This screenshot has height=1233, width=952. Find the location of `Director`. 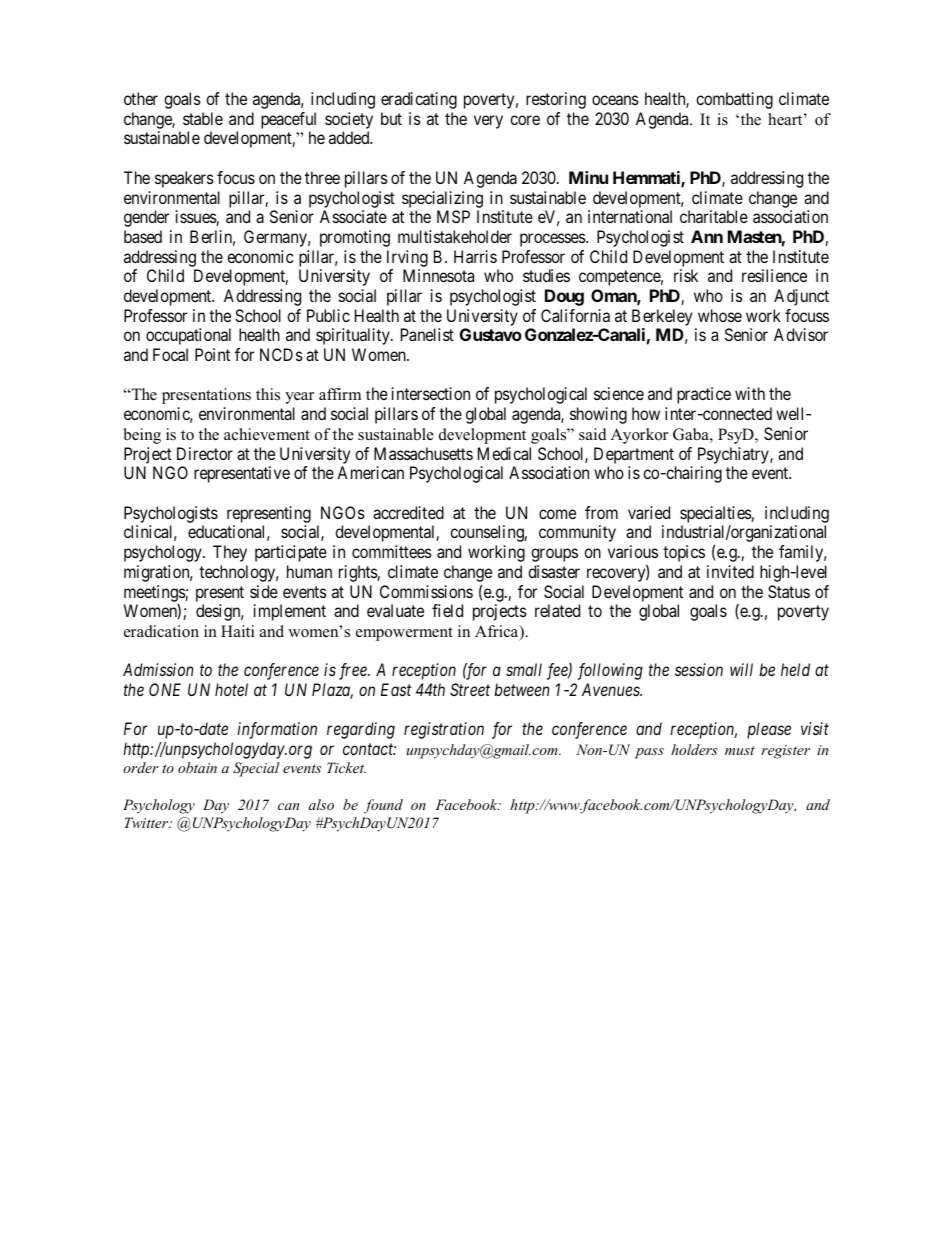

Director is located at coordinates (205, 453).
